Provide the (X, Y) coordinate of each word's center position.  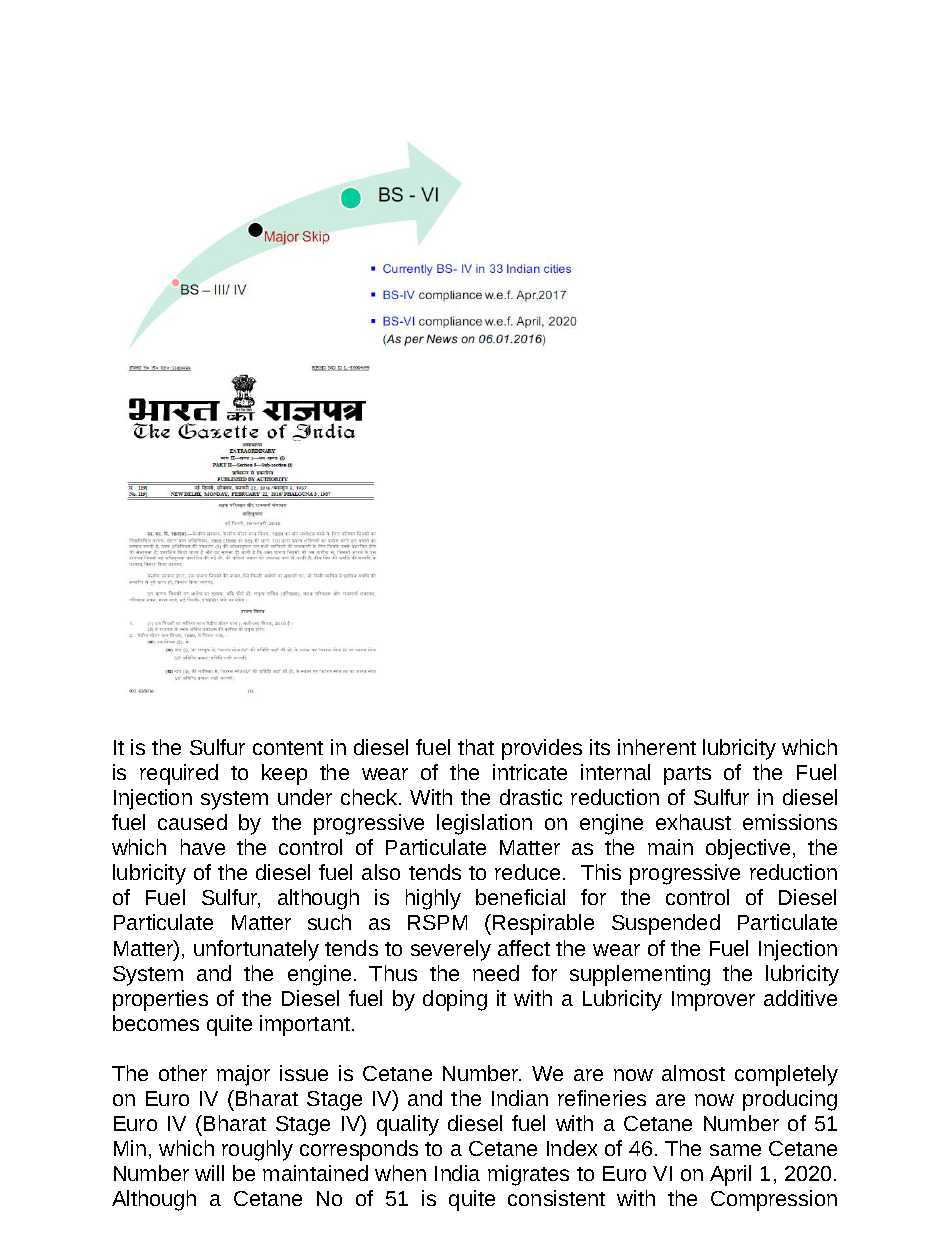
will (209, 1173)
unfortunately (256, 950)
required (179, 774)
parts (687, 775)
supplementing (640, 975)
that (476, 747)
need (496, 973)
